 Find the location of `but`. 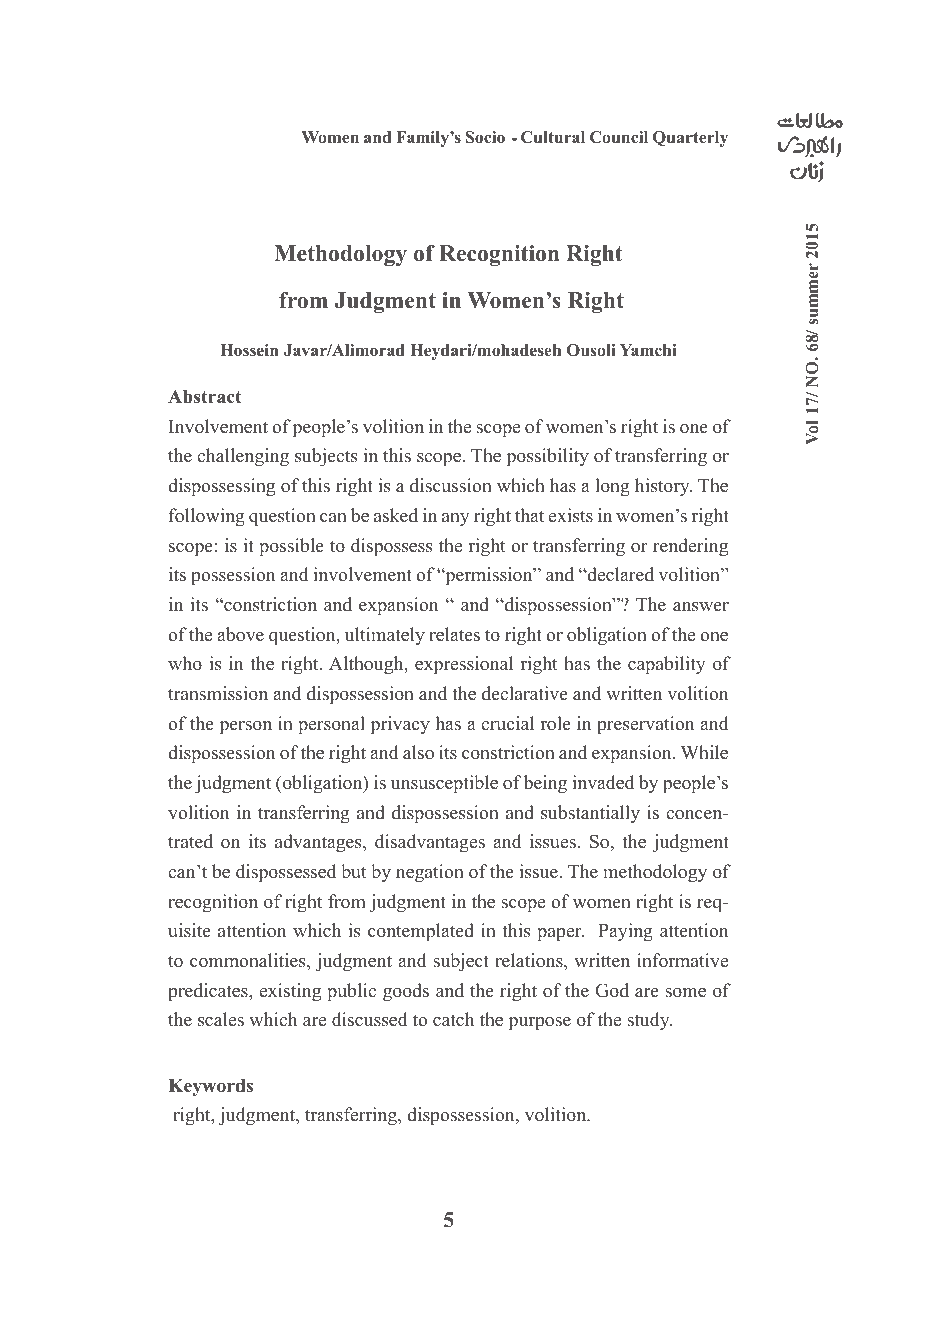

but is located at coordinates (354, 871).
